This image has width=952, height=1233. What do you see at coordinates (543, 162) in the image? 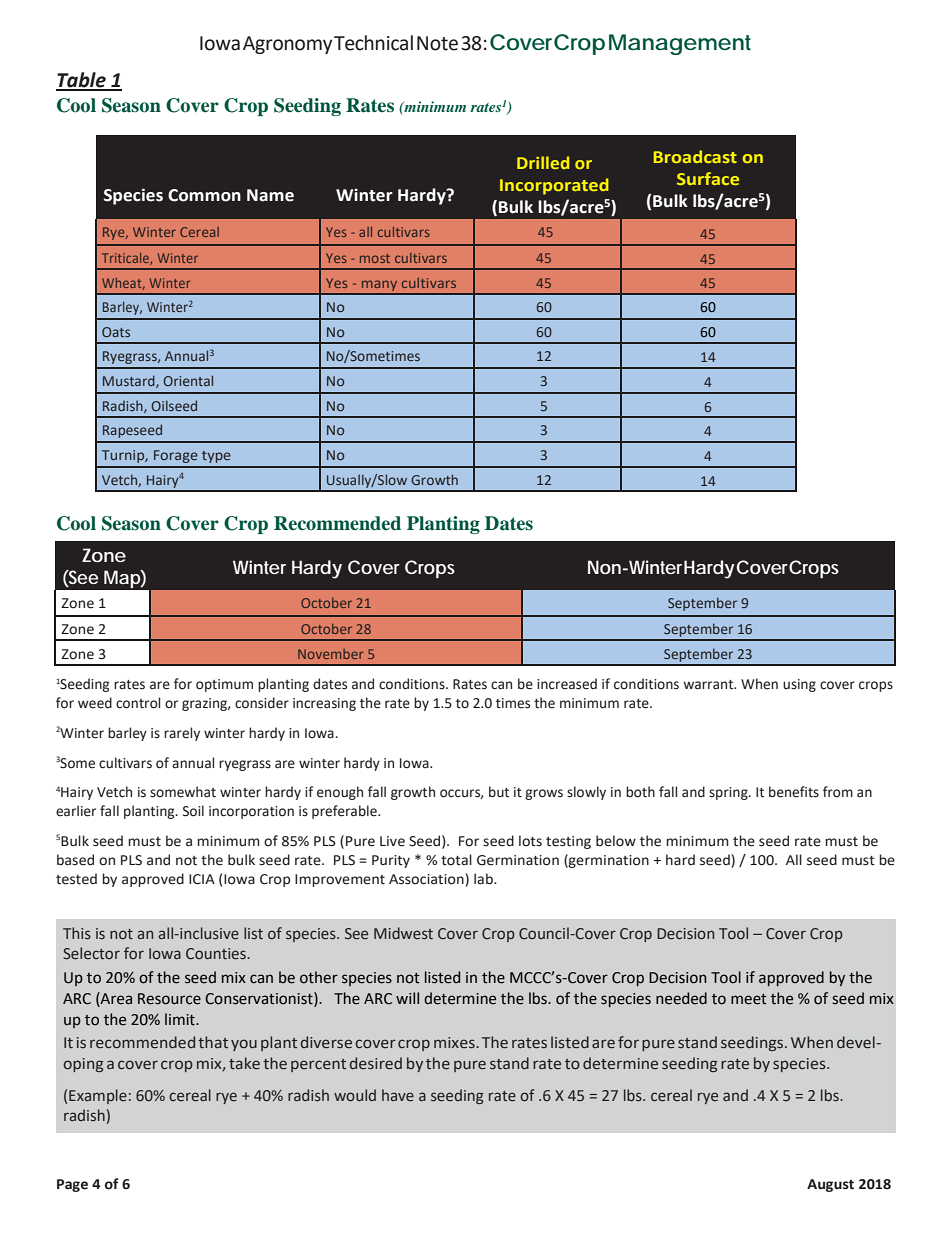
I see `Drilled` at bounding box center [543, 162].
